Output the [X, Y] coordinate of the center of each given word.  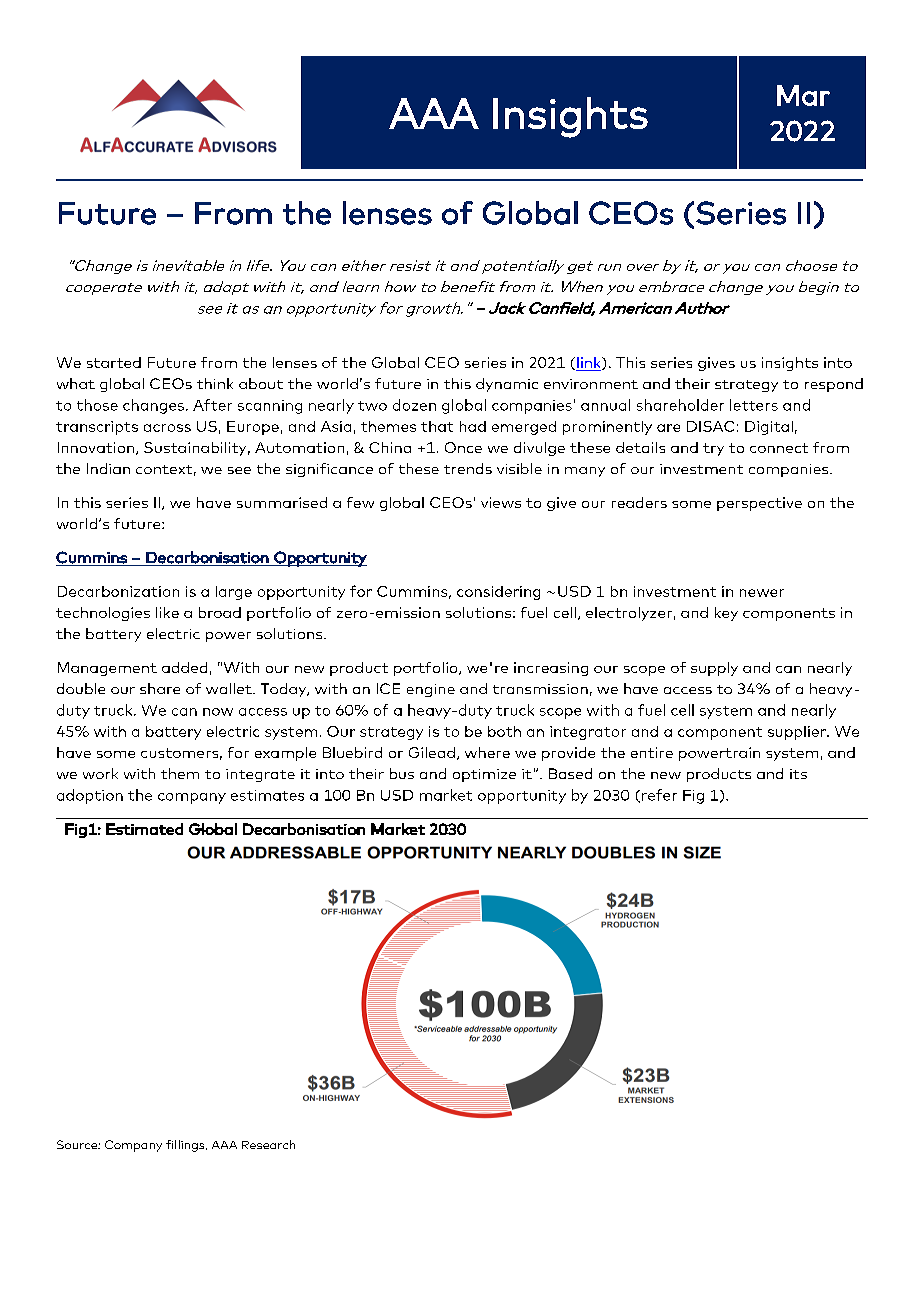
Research [268, 1144]
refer [659, 795]
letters [754, 405]
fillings [186, 1146]
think [215, 383]
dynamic [507, 385]
